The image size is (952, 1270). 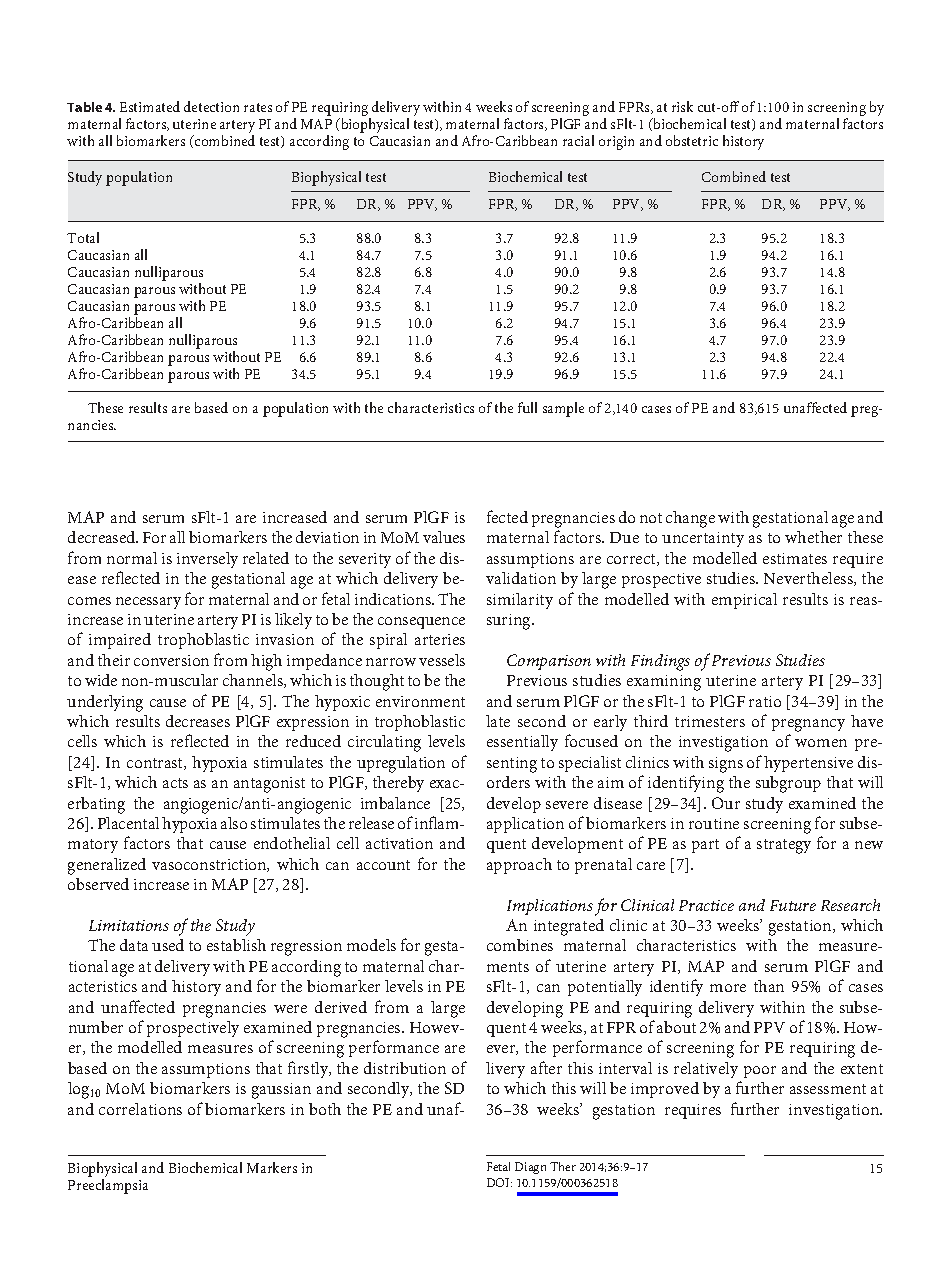 What do you see at coordinates (692, 140) in the image?
I see `obstetric` at bounding box center [692, 140].
